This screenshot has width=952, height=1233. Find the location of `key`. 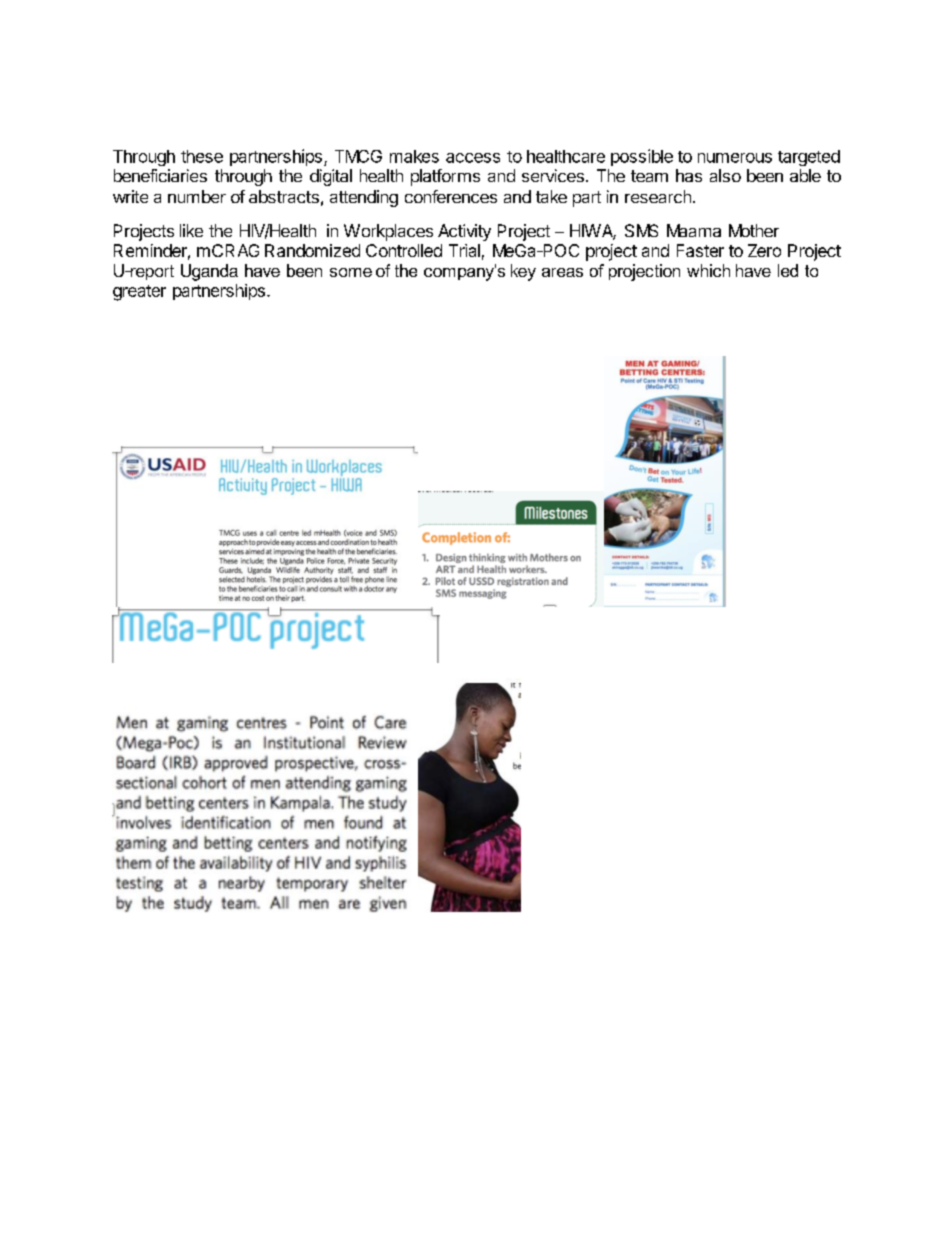

key is located at coordinates (523, 272).
